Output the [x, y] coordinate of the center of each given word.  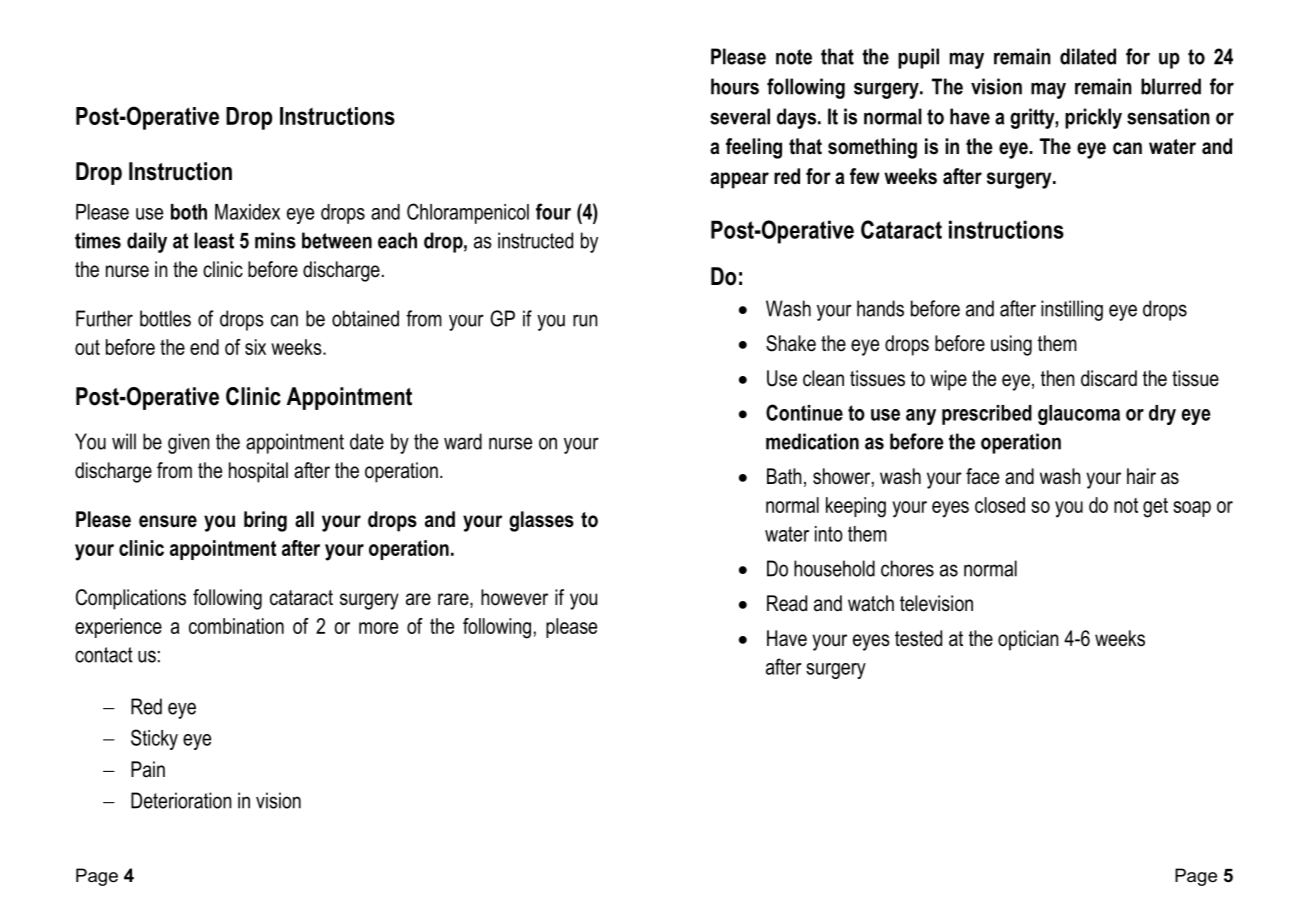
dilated [1088, 56]
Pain [148, 769]
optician [1028, 640]
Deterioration [181, 800]
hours [735, 86]
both [189, 212]
